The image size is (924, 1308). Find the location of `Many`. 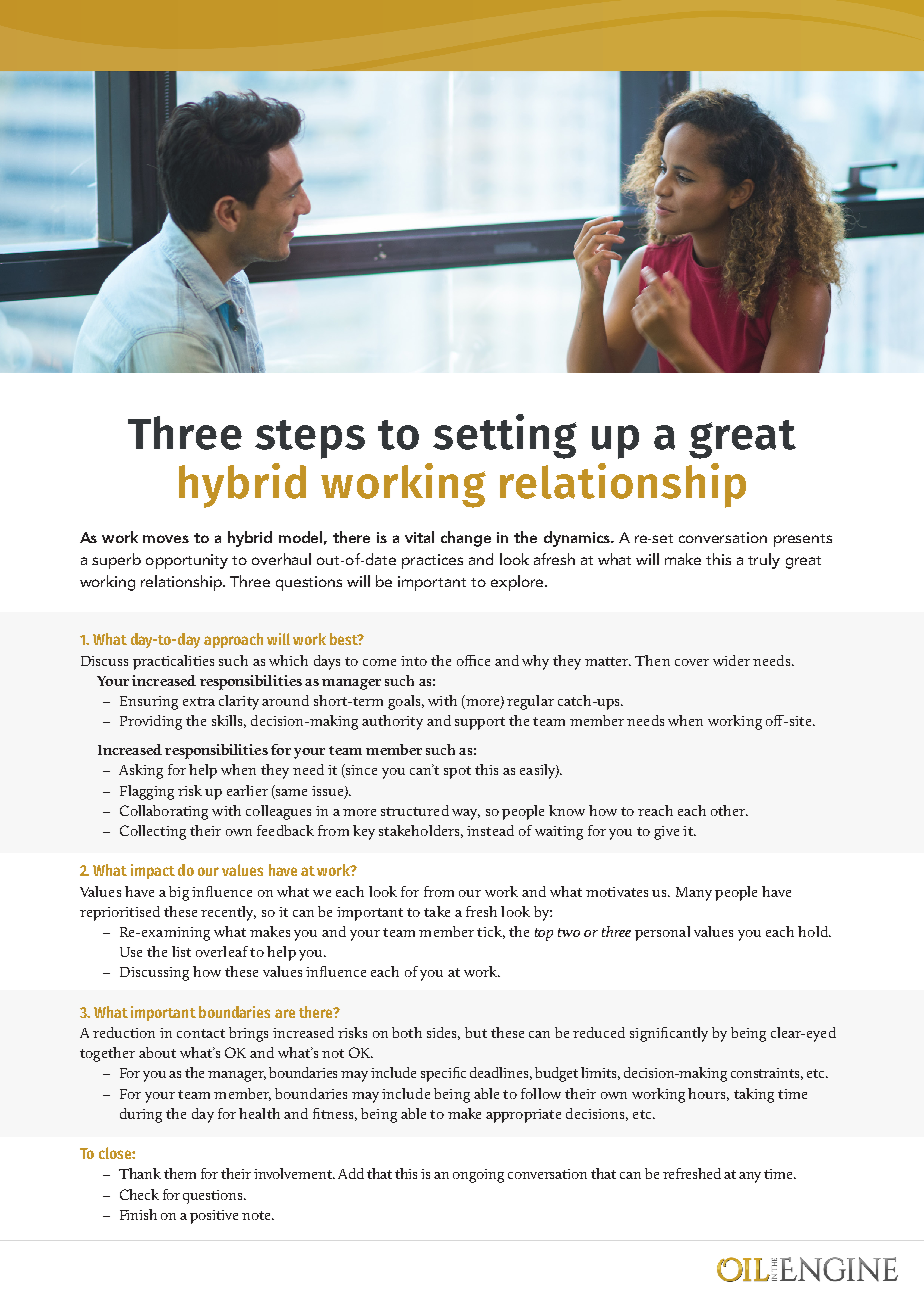

Many is located at coordinates (694, 894).
